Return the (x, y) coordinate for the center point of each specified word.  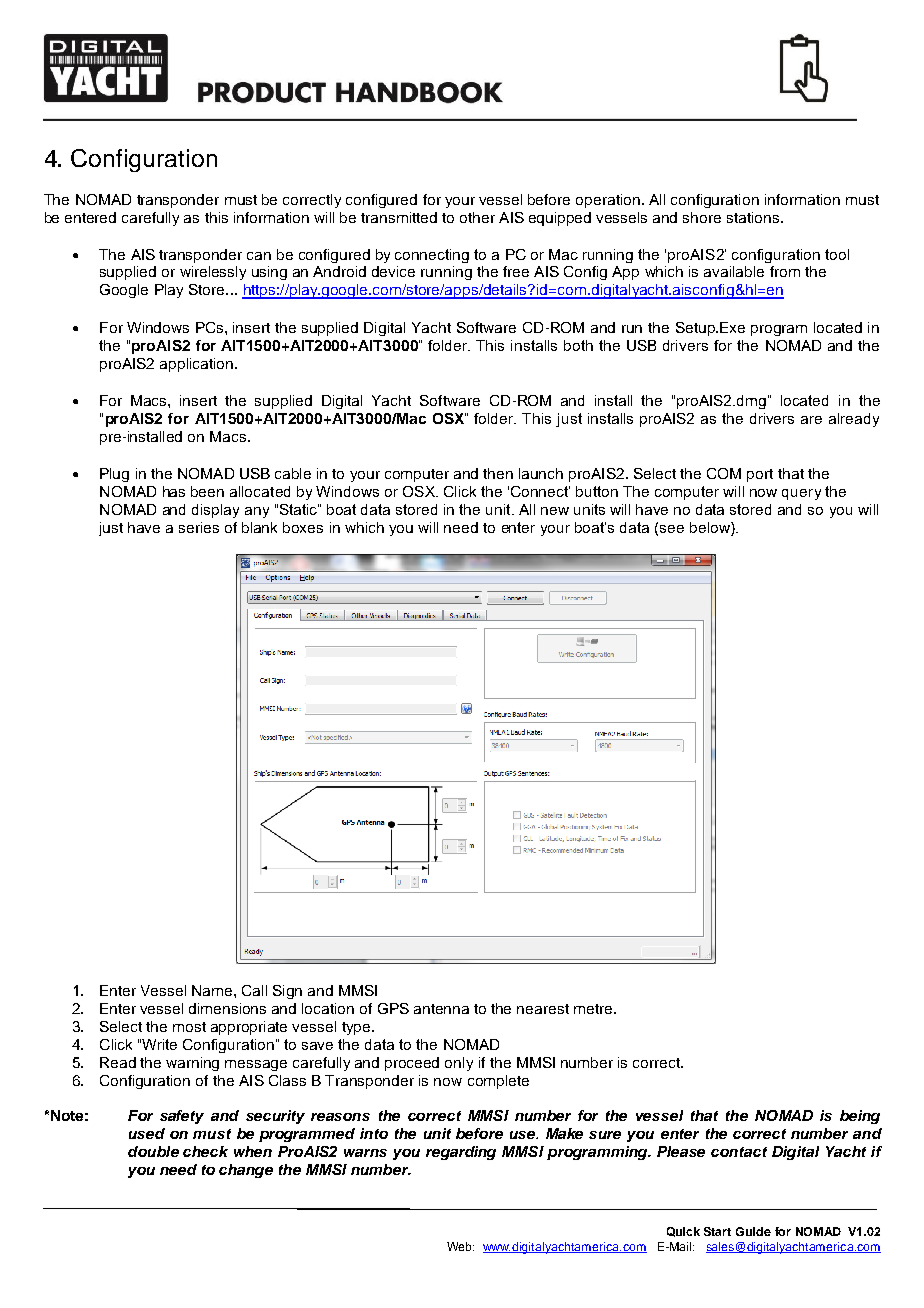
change (246, 1171)
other (477, 217)
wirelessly (213, 273)
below (711, 529)
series (199, 527)
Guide (753, 1231)
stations (754, 217)
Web (460, 1246)
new (555, 511)
